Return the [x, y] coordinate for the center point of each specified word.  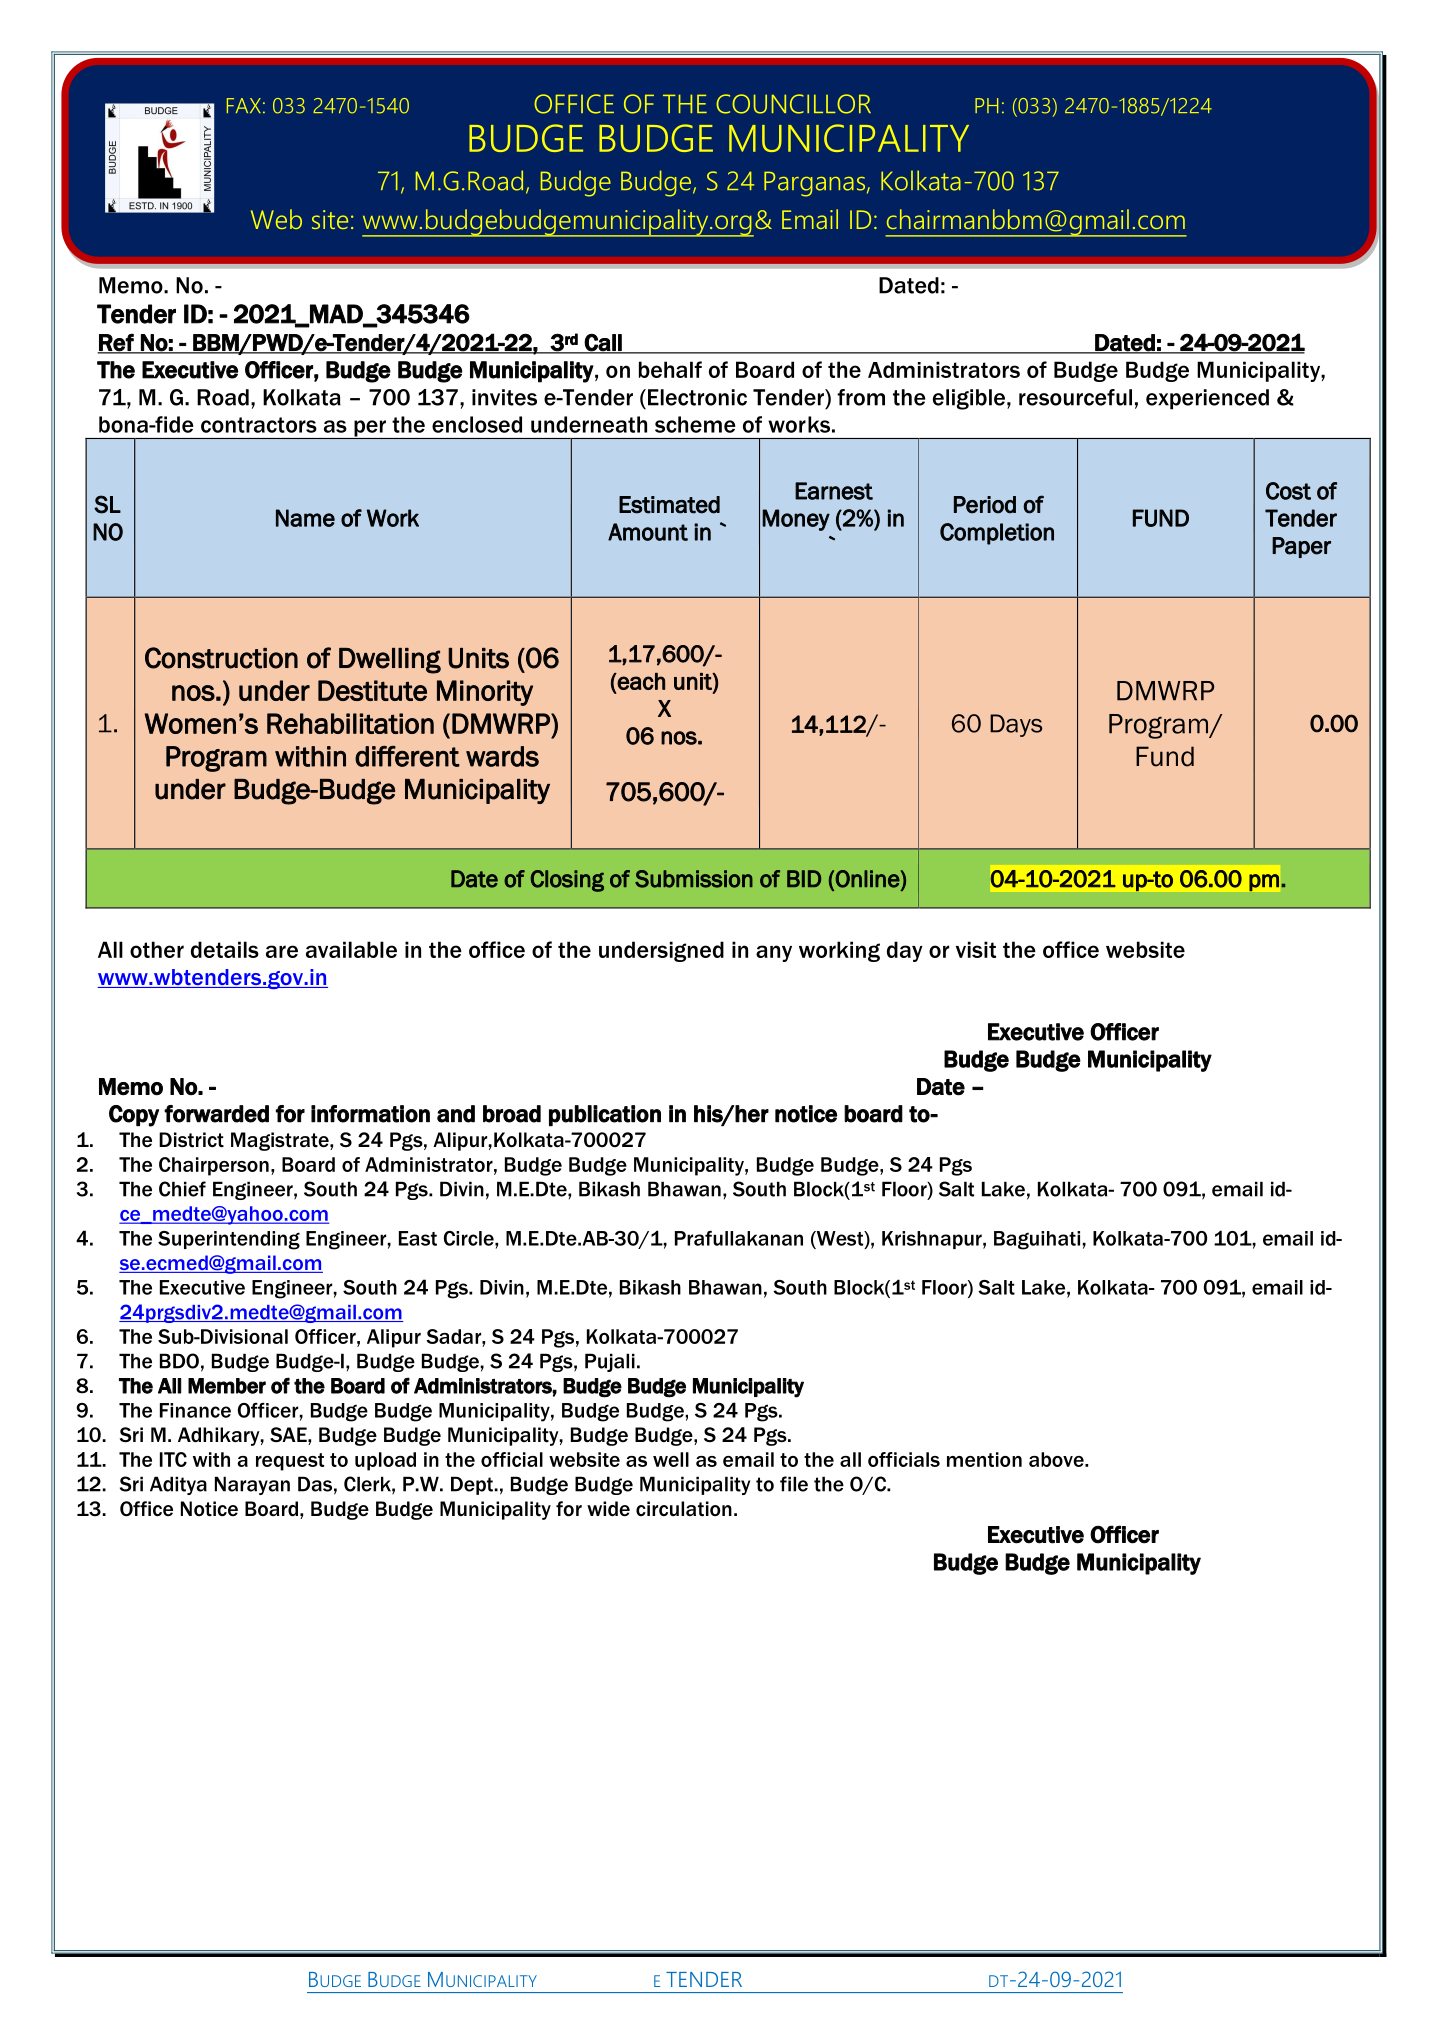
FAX [244, 105]
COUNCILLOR [793, 104]
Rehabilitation [350, 723]
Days [1016, 725]
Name [305, 518]
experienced [1207, 399]
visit [976, 949]
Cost [1288, 491]
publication [605, 1116]
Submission [694, 879]
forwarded [216, 1114]
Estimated [669, 505]
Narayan [252, 1485]
